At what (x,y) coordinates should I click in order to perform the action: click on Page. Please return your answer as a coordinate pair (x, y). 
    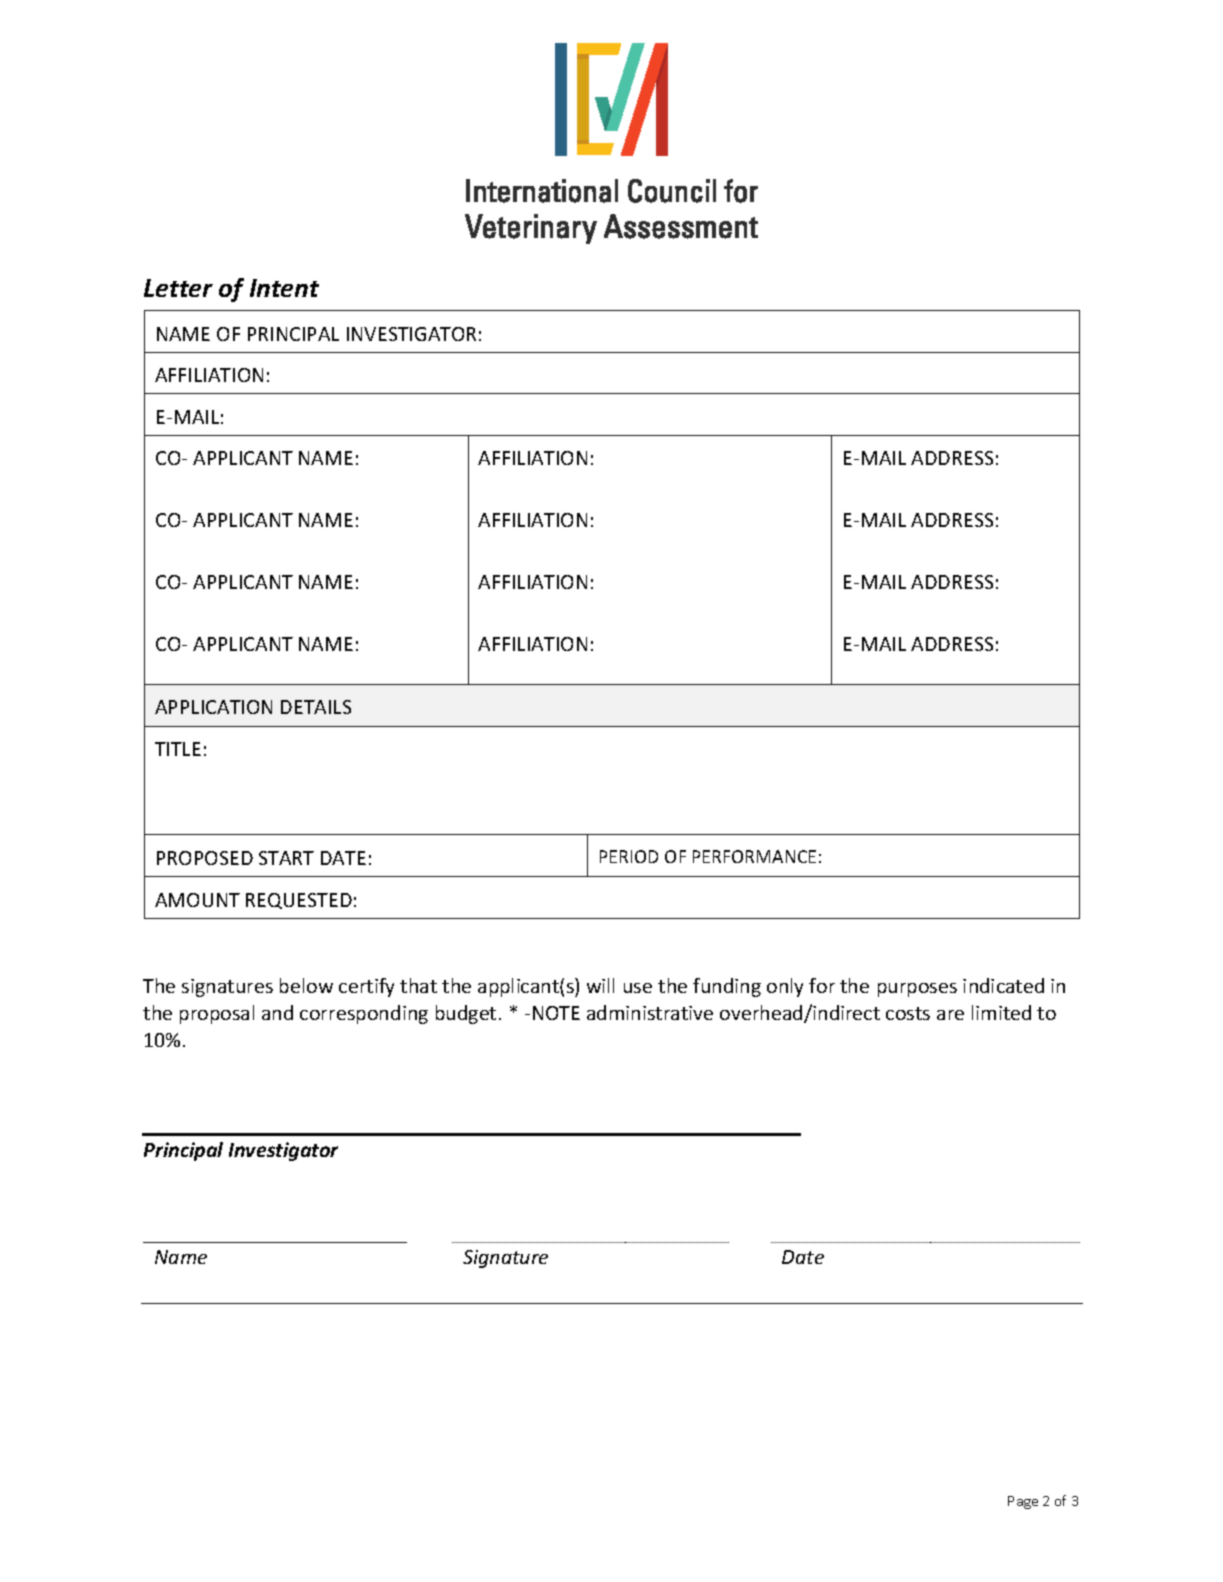
    Looking at the image, I should click on (1023, 1502).
